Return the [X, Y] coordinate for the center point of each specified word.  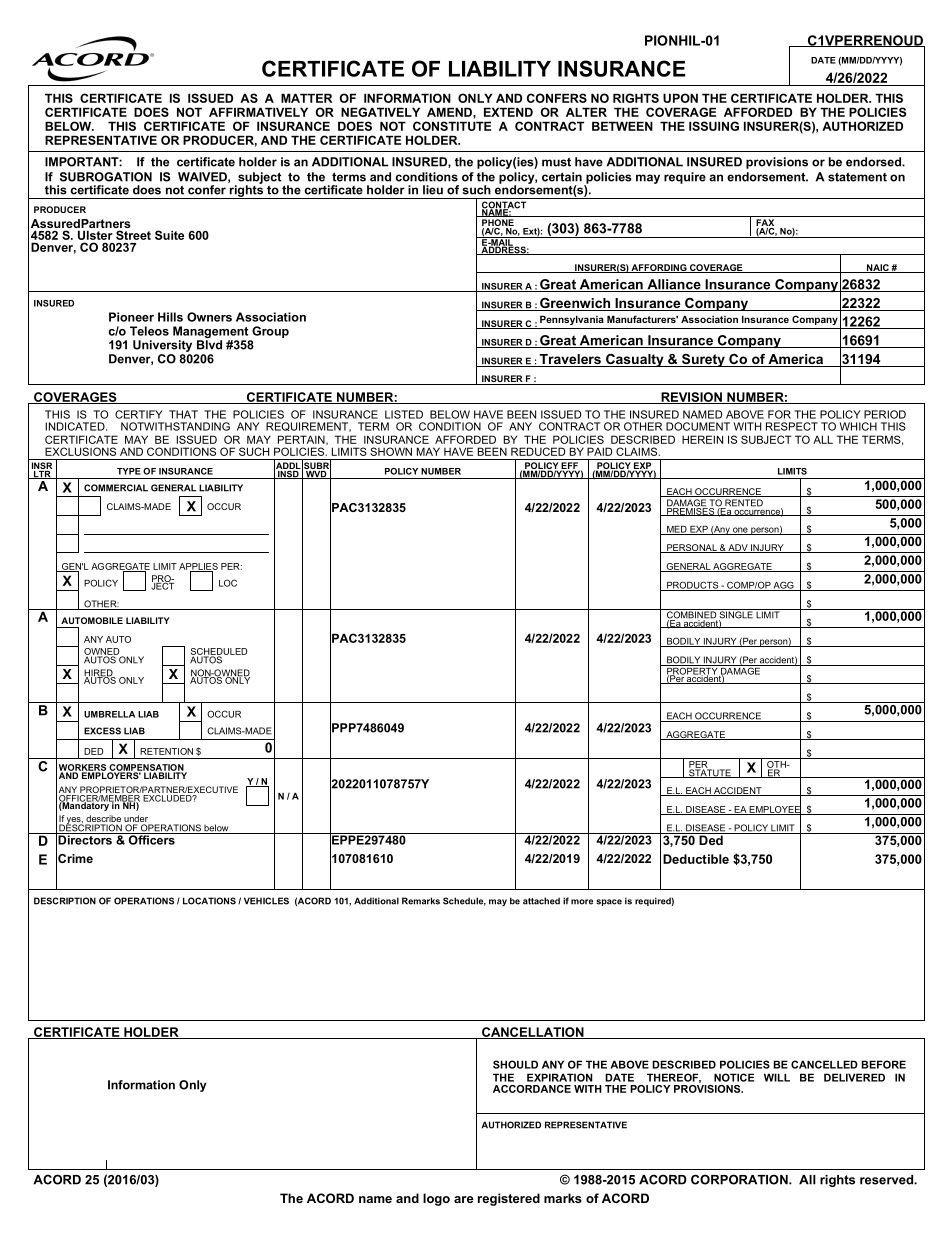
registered [509, 1199]
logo [436, 1199]
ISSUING [714, 126]
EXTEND [508, 112]
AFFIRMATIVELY [258, 112]
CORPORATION [740, 1179]
